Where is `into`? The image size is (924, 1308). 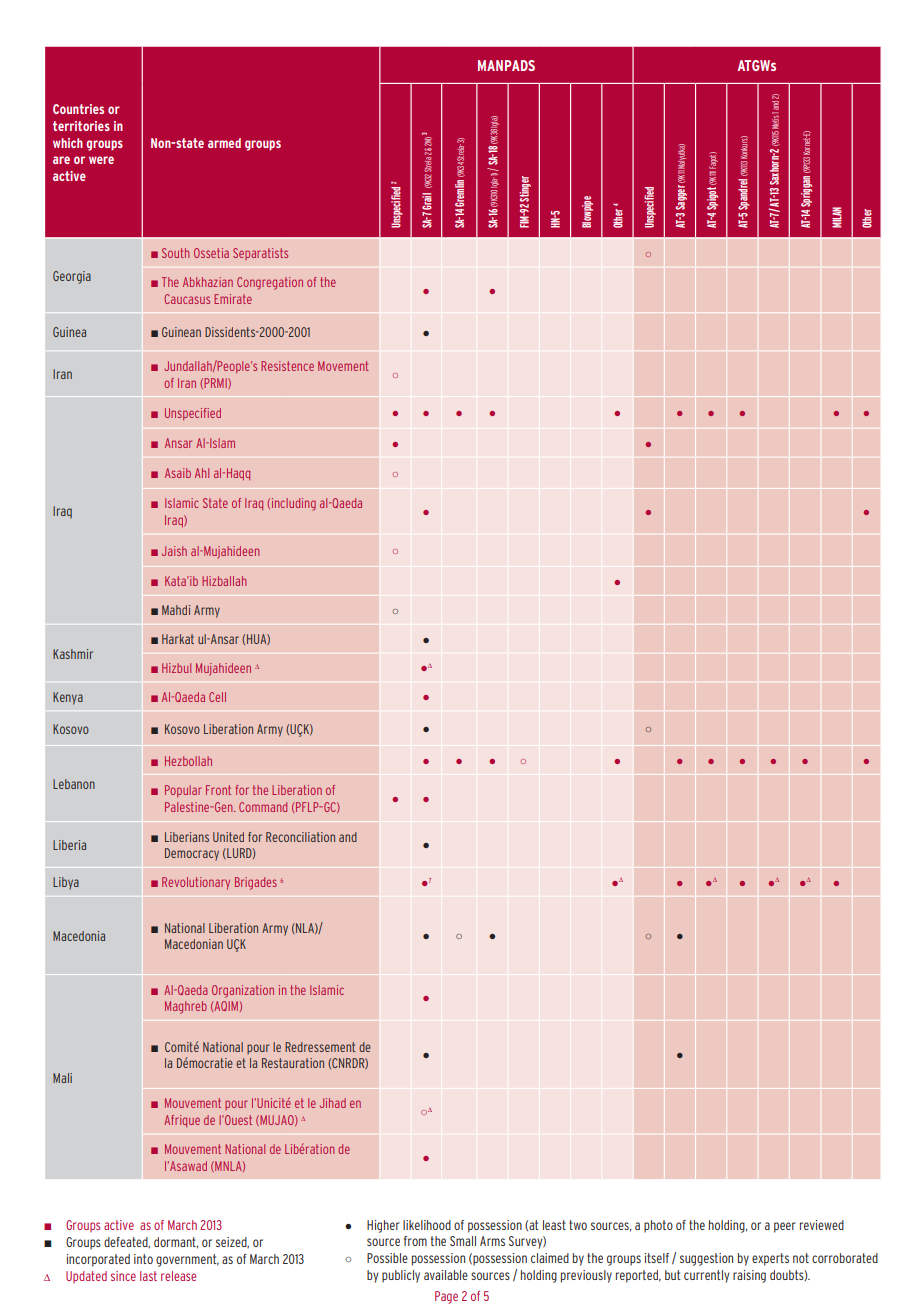
into is located at coordinates (143, 1259).
